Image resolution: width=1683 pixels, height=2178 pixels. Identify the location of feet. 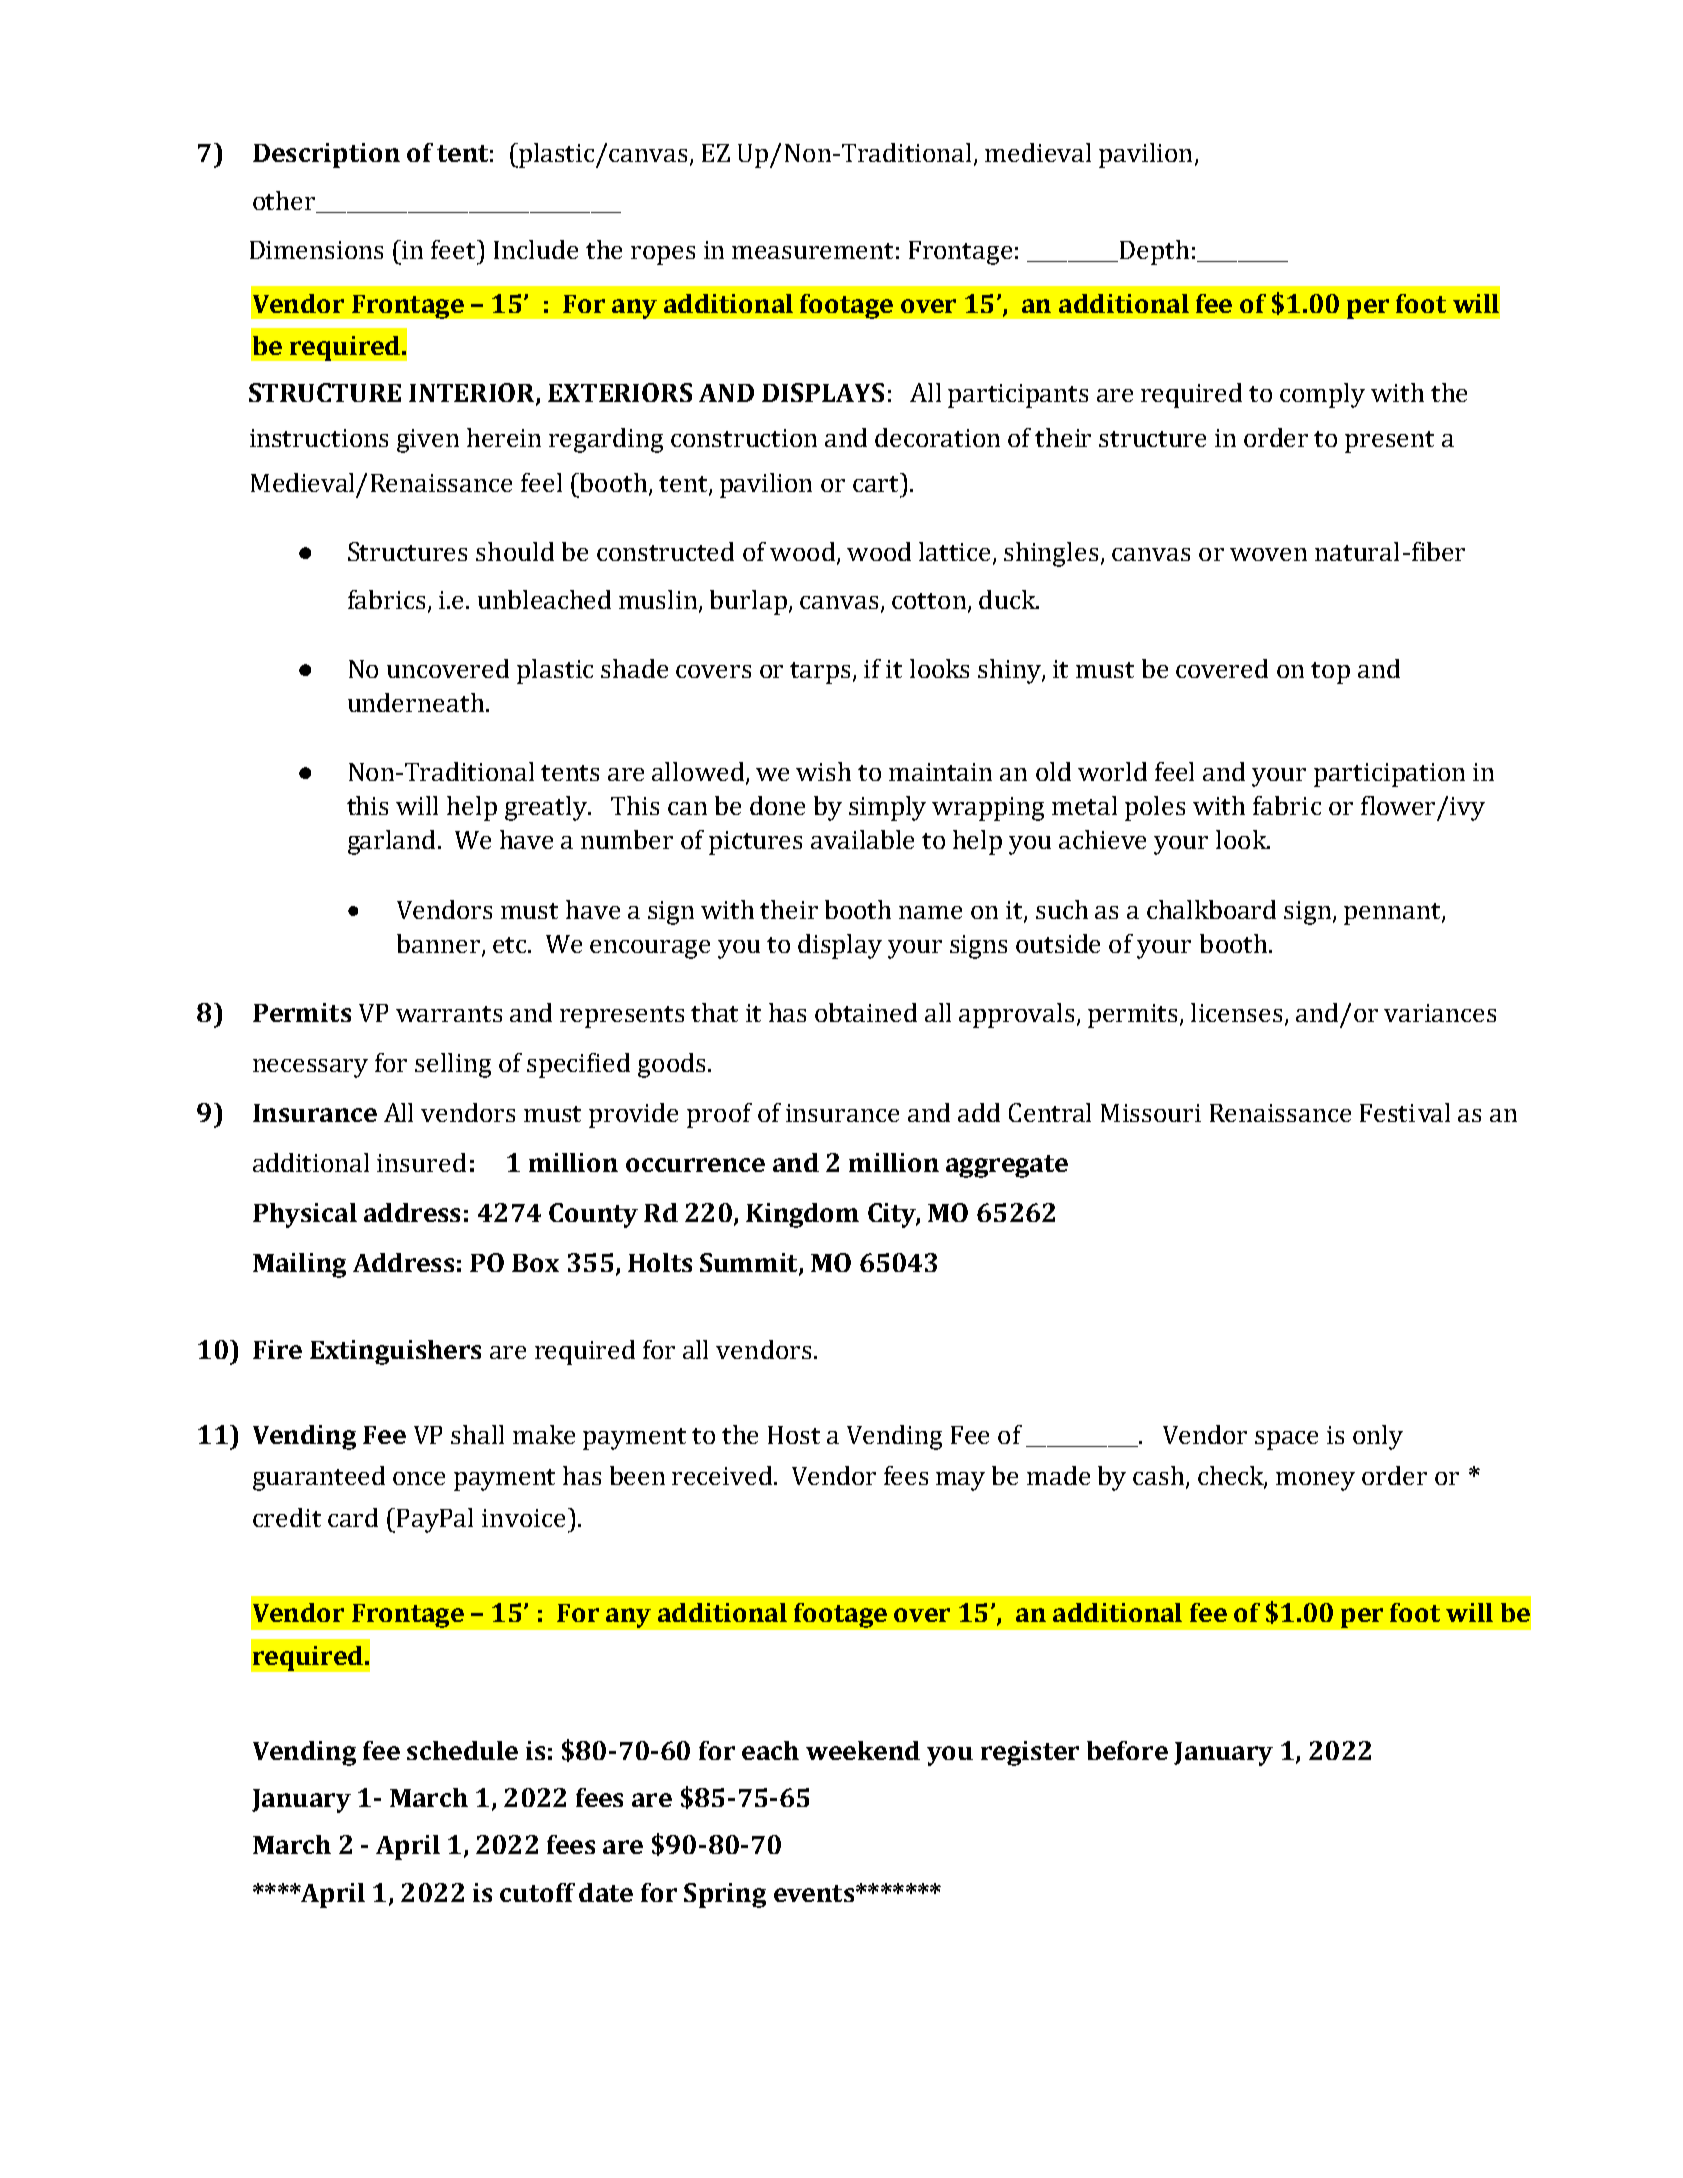
(455, 249).
